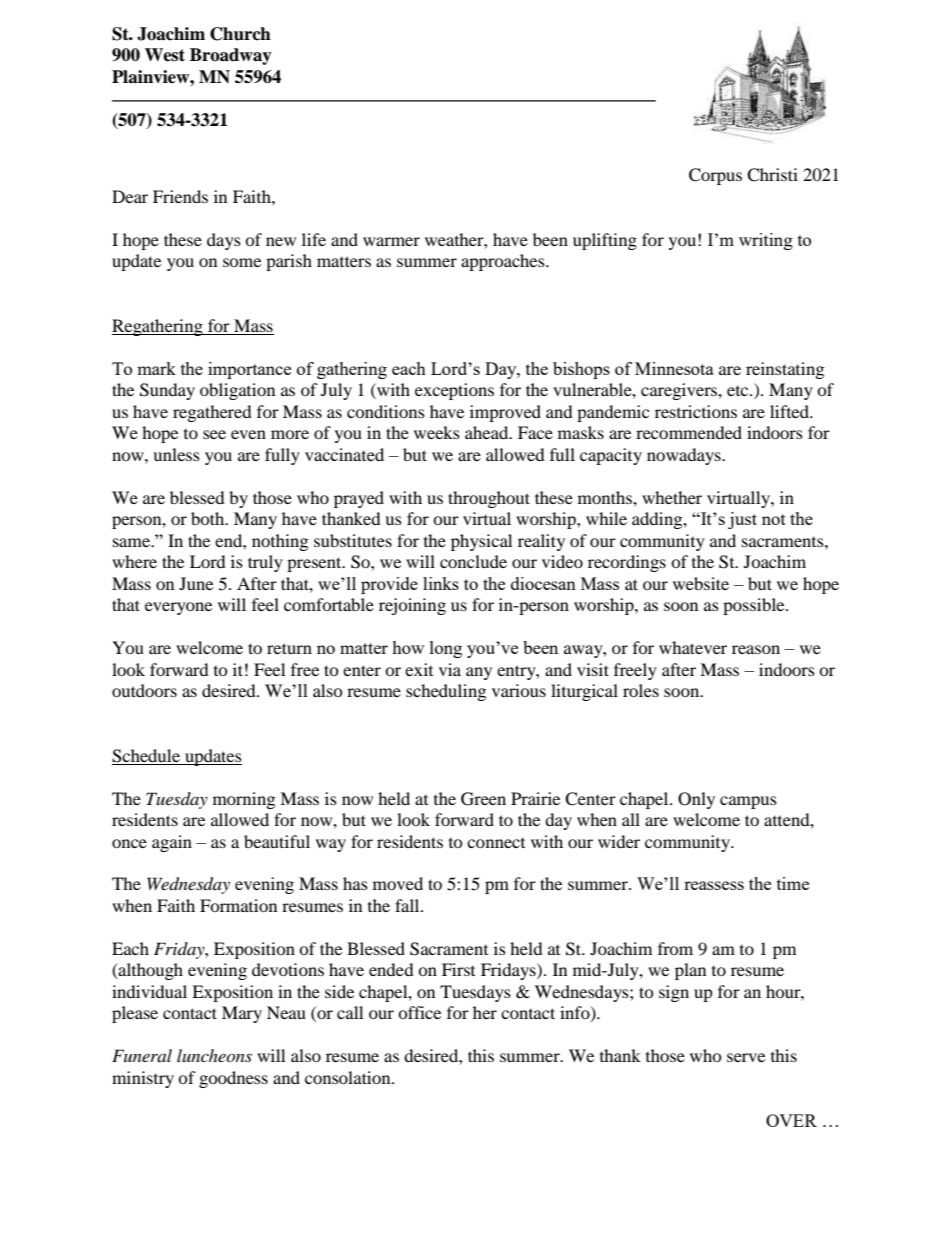 Image resolution: width=952 pixels, height=1233 pixels. I want to click on June, so click(196, 583).
